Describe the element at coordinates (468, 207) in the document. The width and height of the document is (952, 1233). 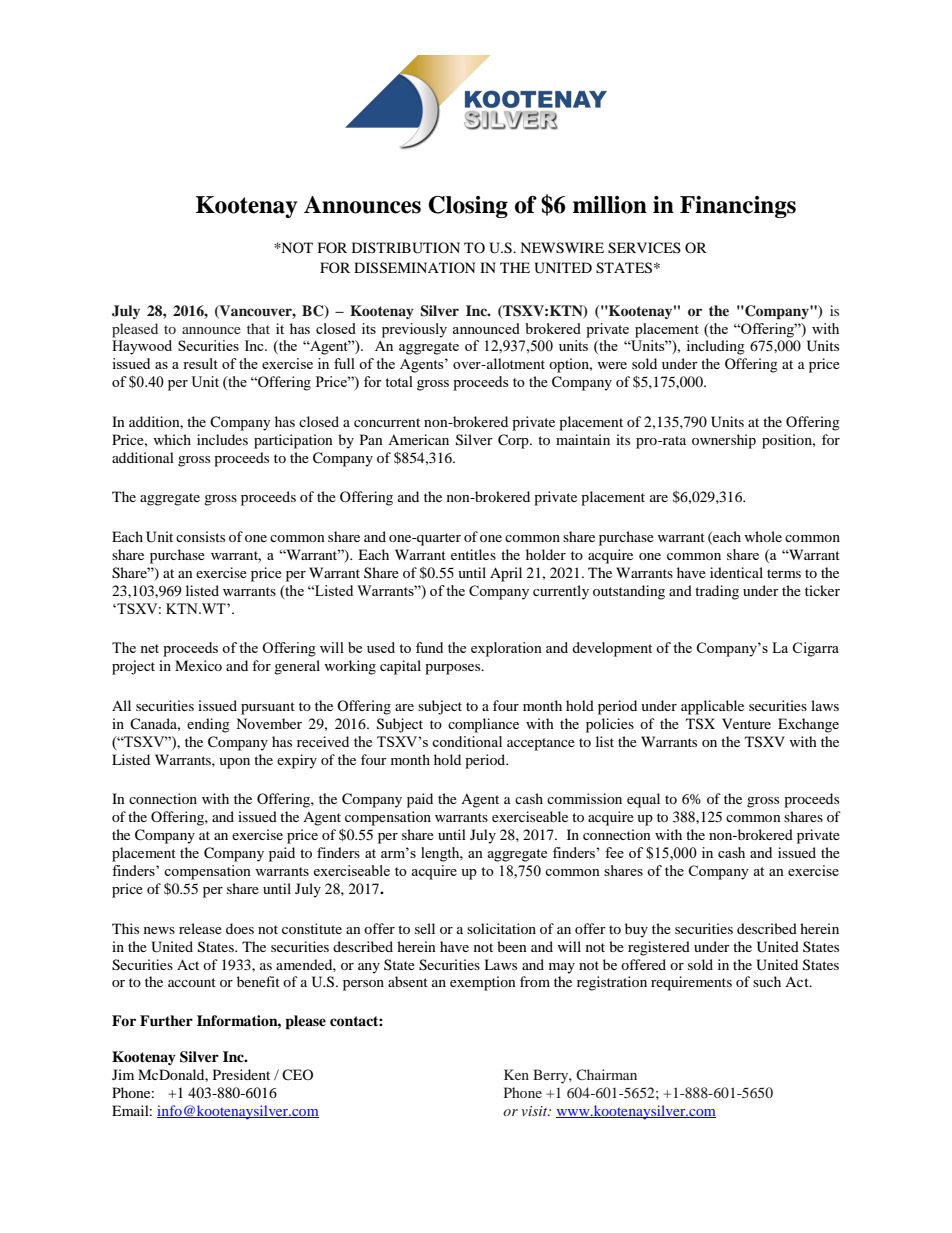
I see `Closing` at that location.
